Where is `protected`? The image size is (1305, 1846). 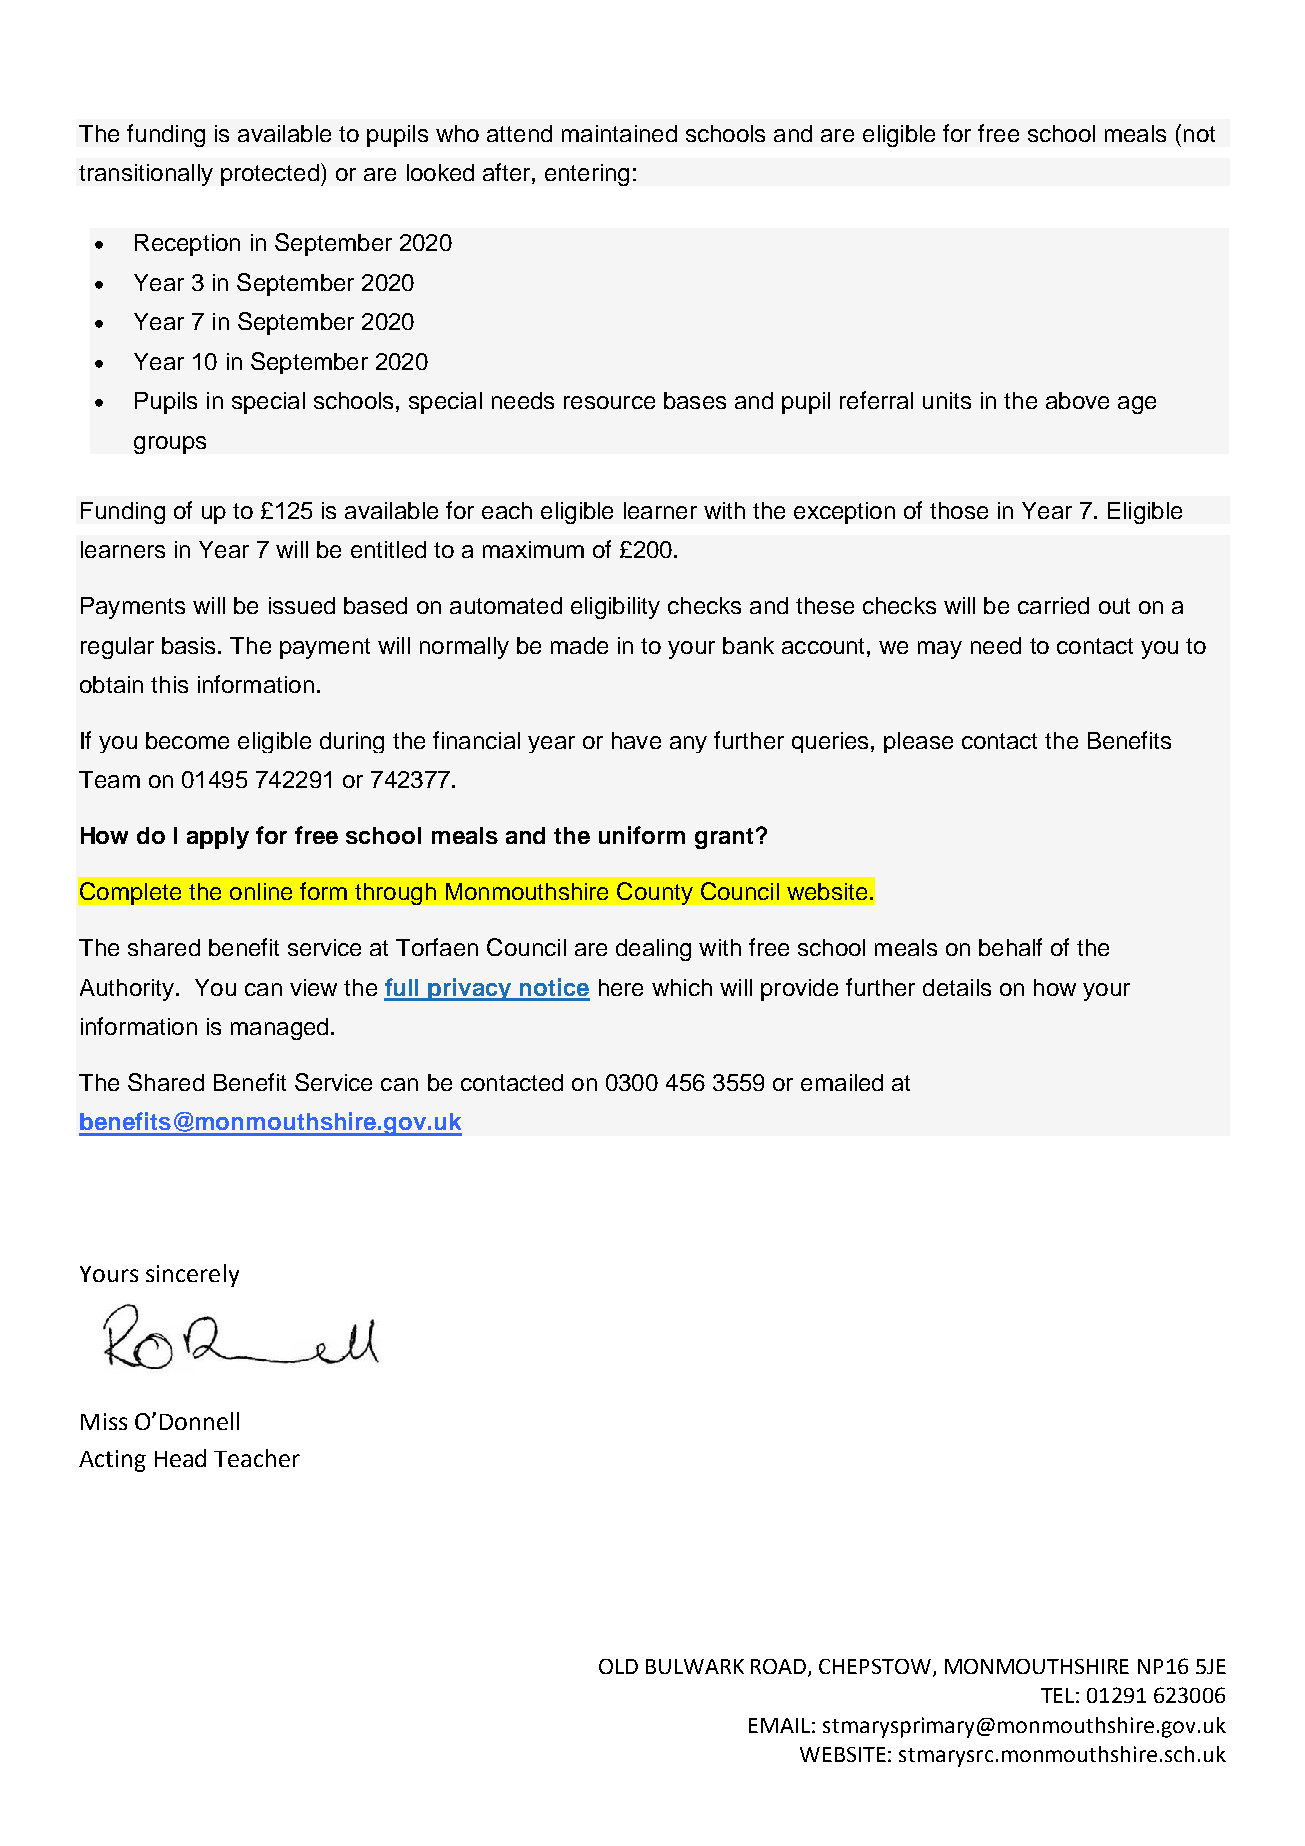
protected is located at coordinates (270, 175).
